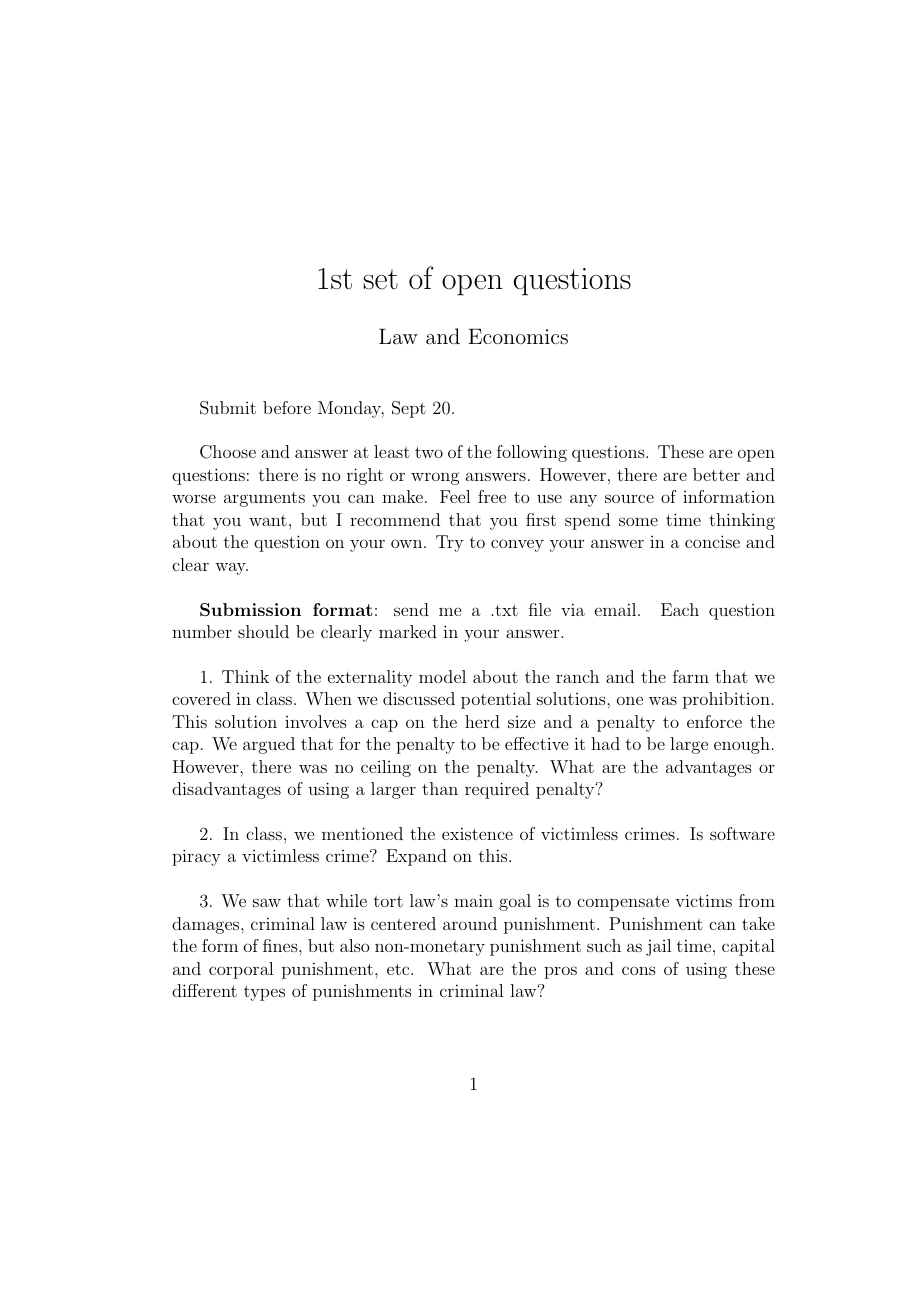  What do you see at coordinates (268, 520) in the image?
I see `want` at bounding box center [268, 520].
